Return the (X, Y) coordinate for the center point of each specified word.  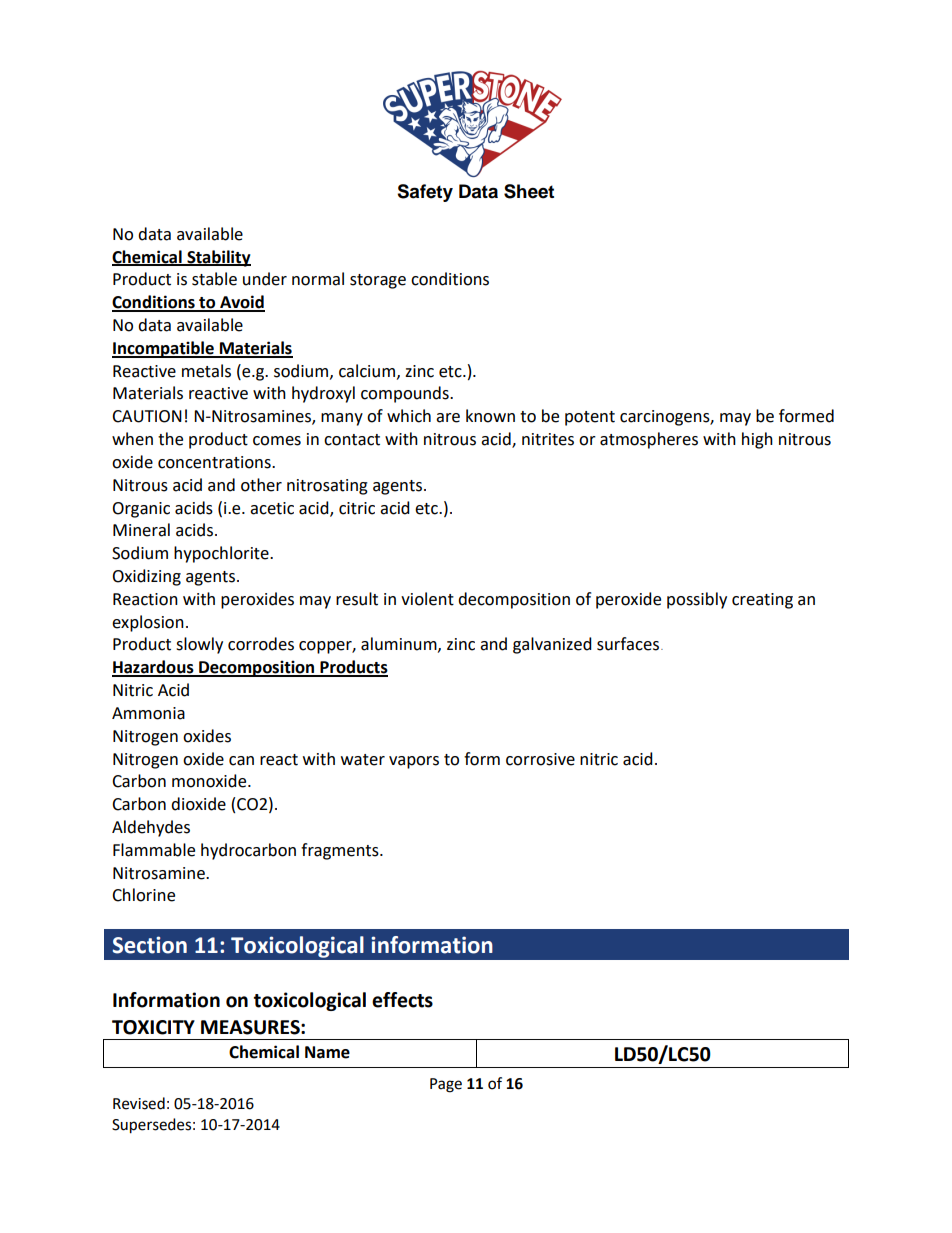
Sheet (529, 191)
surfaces (628, 644)
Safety (425, 193)
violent (427, 599)
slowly (199, 645)
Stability (218, 258)
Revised (139, 1103)
